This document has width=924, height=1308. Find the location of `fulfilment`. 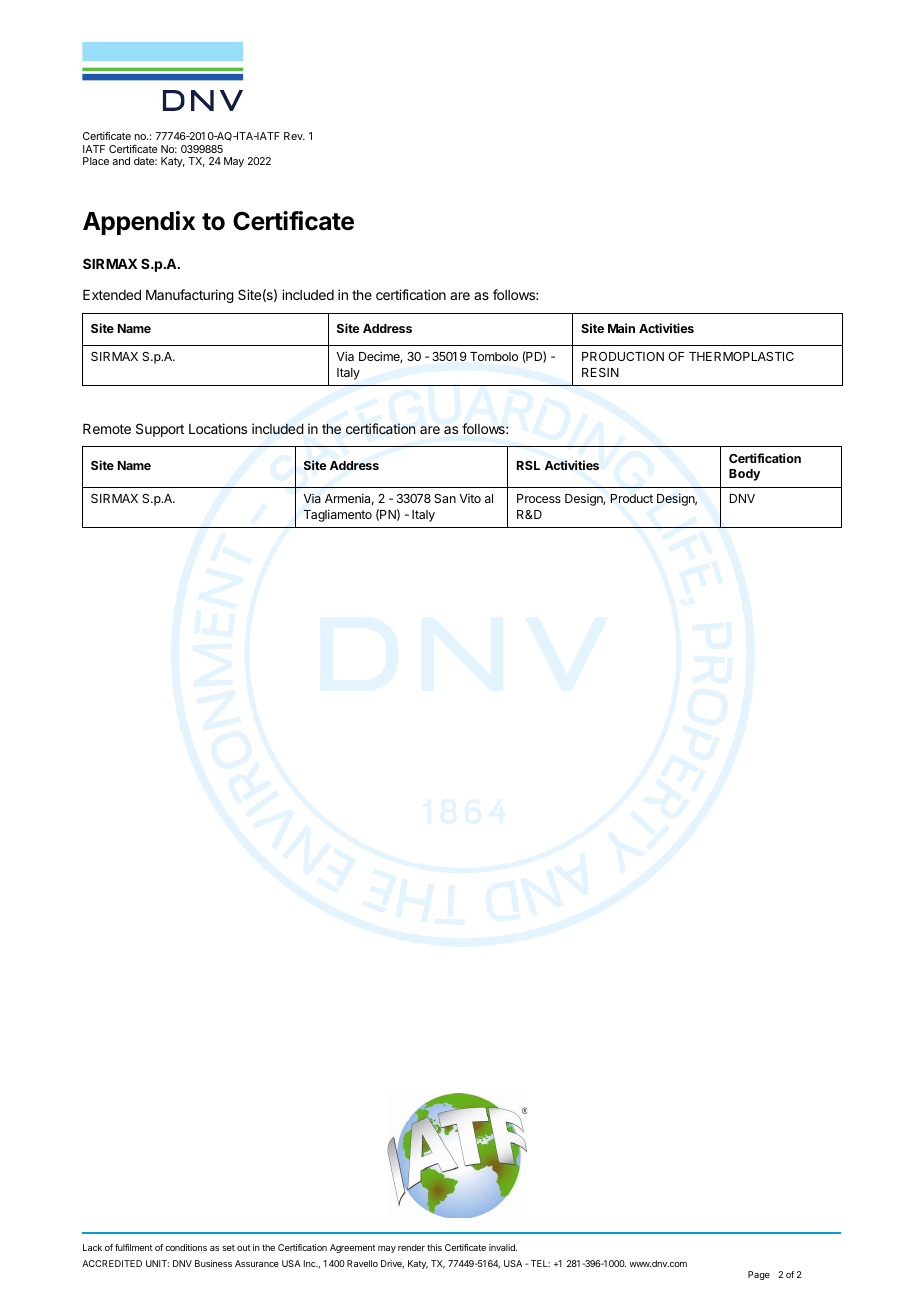

fulfilment is located at coordinates (134, 1247).
